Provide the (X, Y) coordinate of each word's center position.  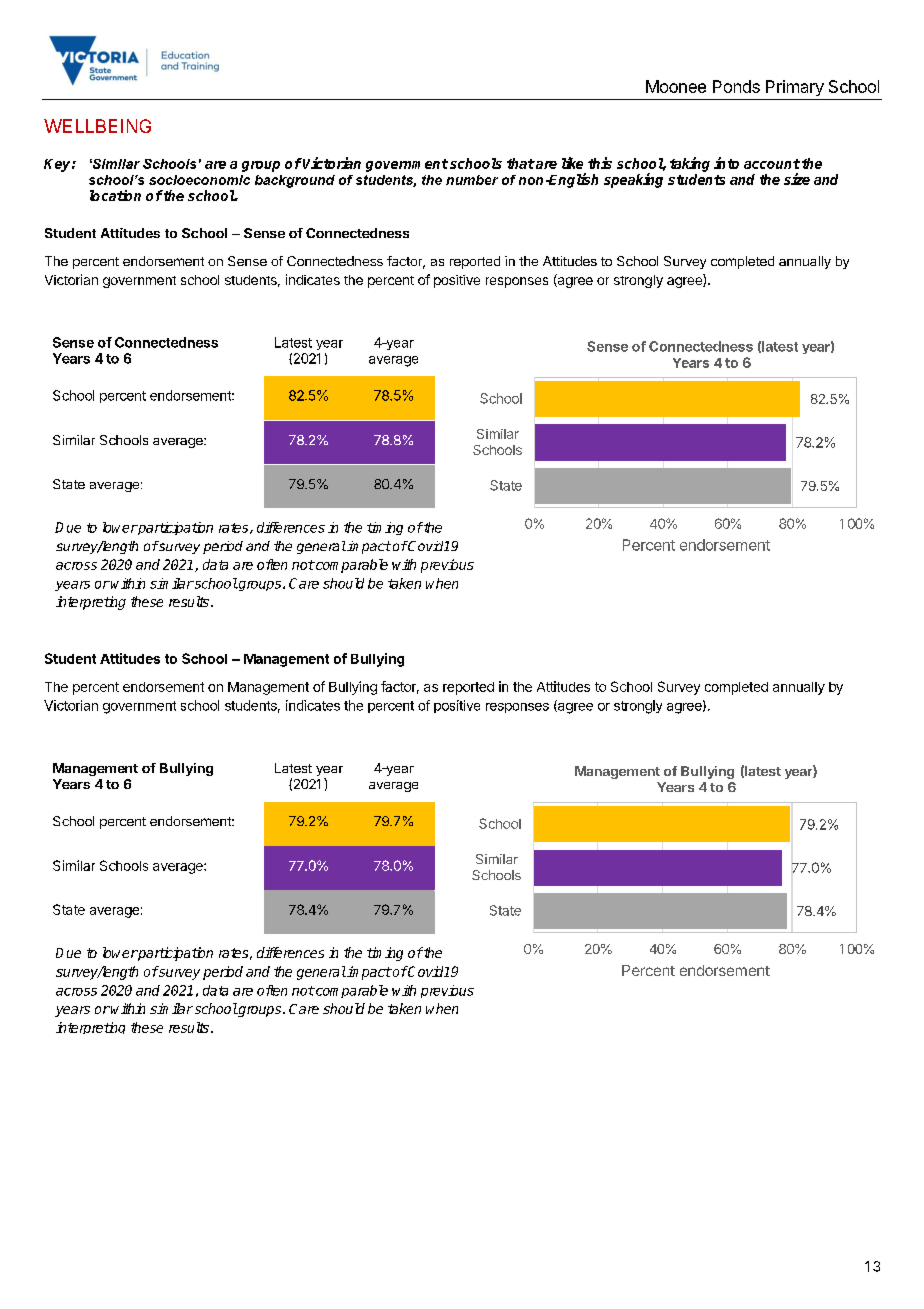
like (572, 163)
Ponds (736, 86)
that (521, 163)
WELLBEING (97, 126)
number (472, 180)
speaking (633, 180)
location (115, 195)
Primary (795, 88)
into (726, 163)
